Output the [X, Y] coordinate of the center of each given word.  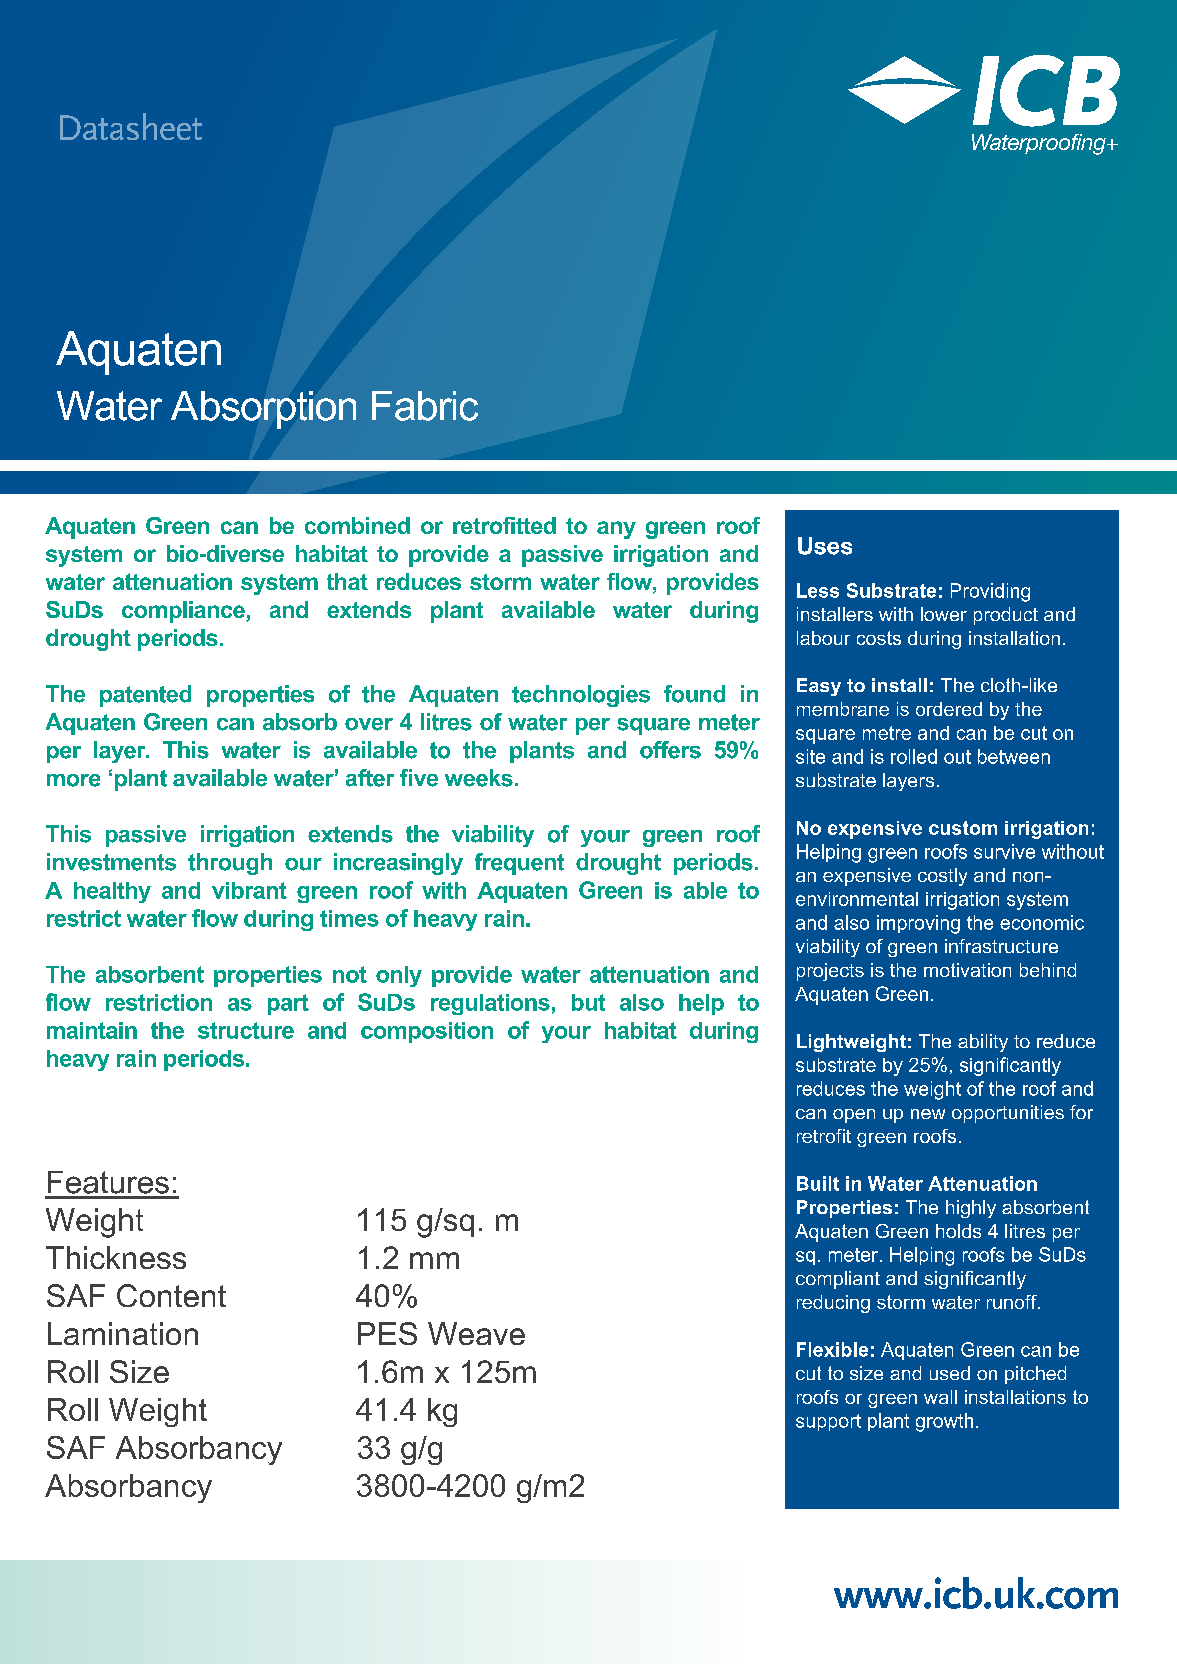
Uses [825, 546]
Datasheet [131, 126]
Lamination [123, 1333]
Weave [476, 1333]
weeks [479, 778]
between [1014, 756]
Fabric [425, 406]
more [73, 780]
